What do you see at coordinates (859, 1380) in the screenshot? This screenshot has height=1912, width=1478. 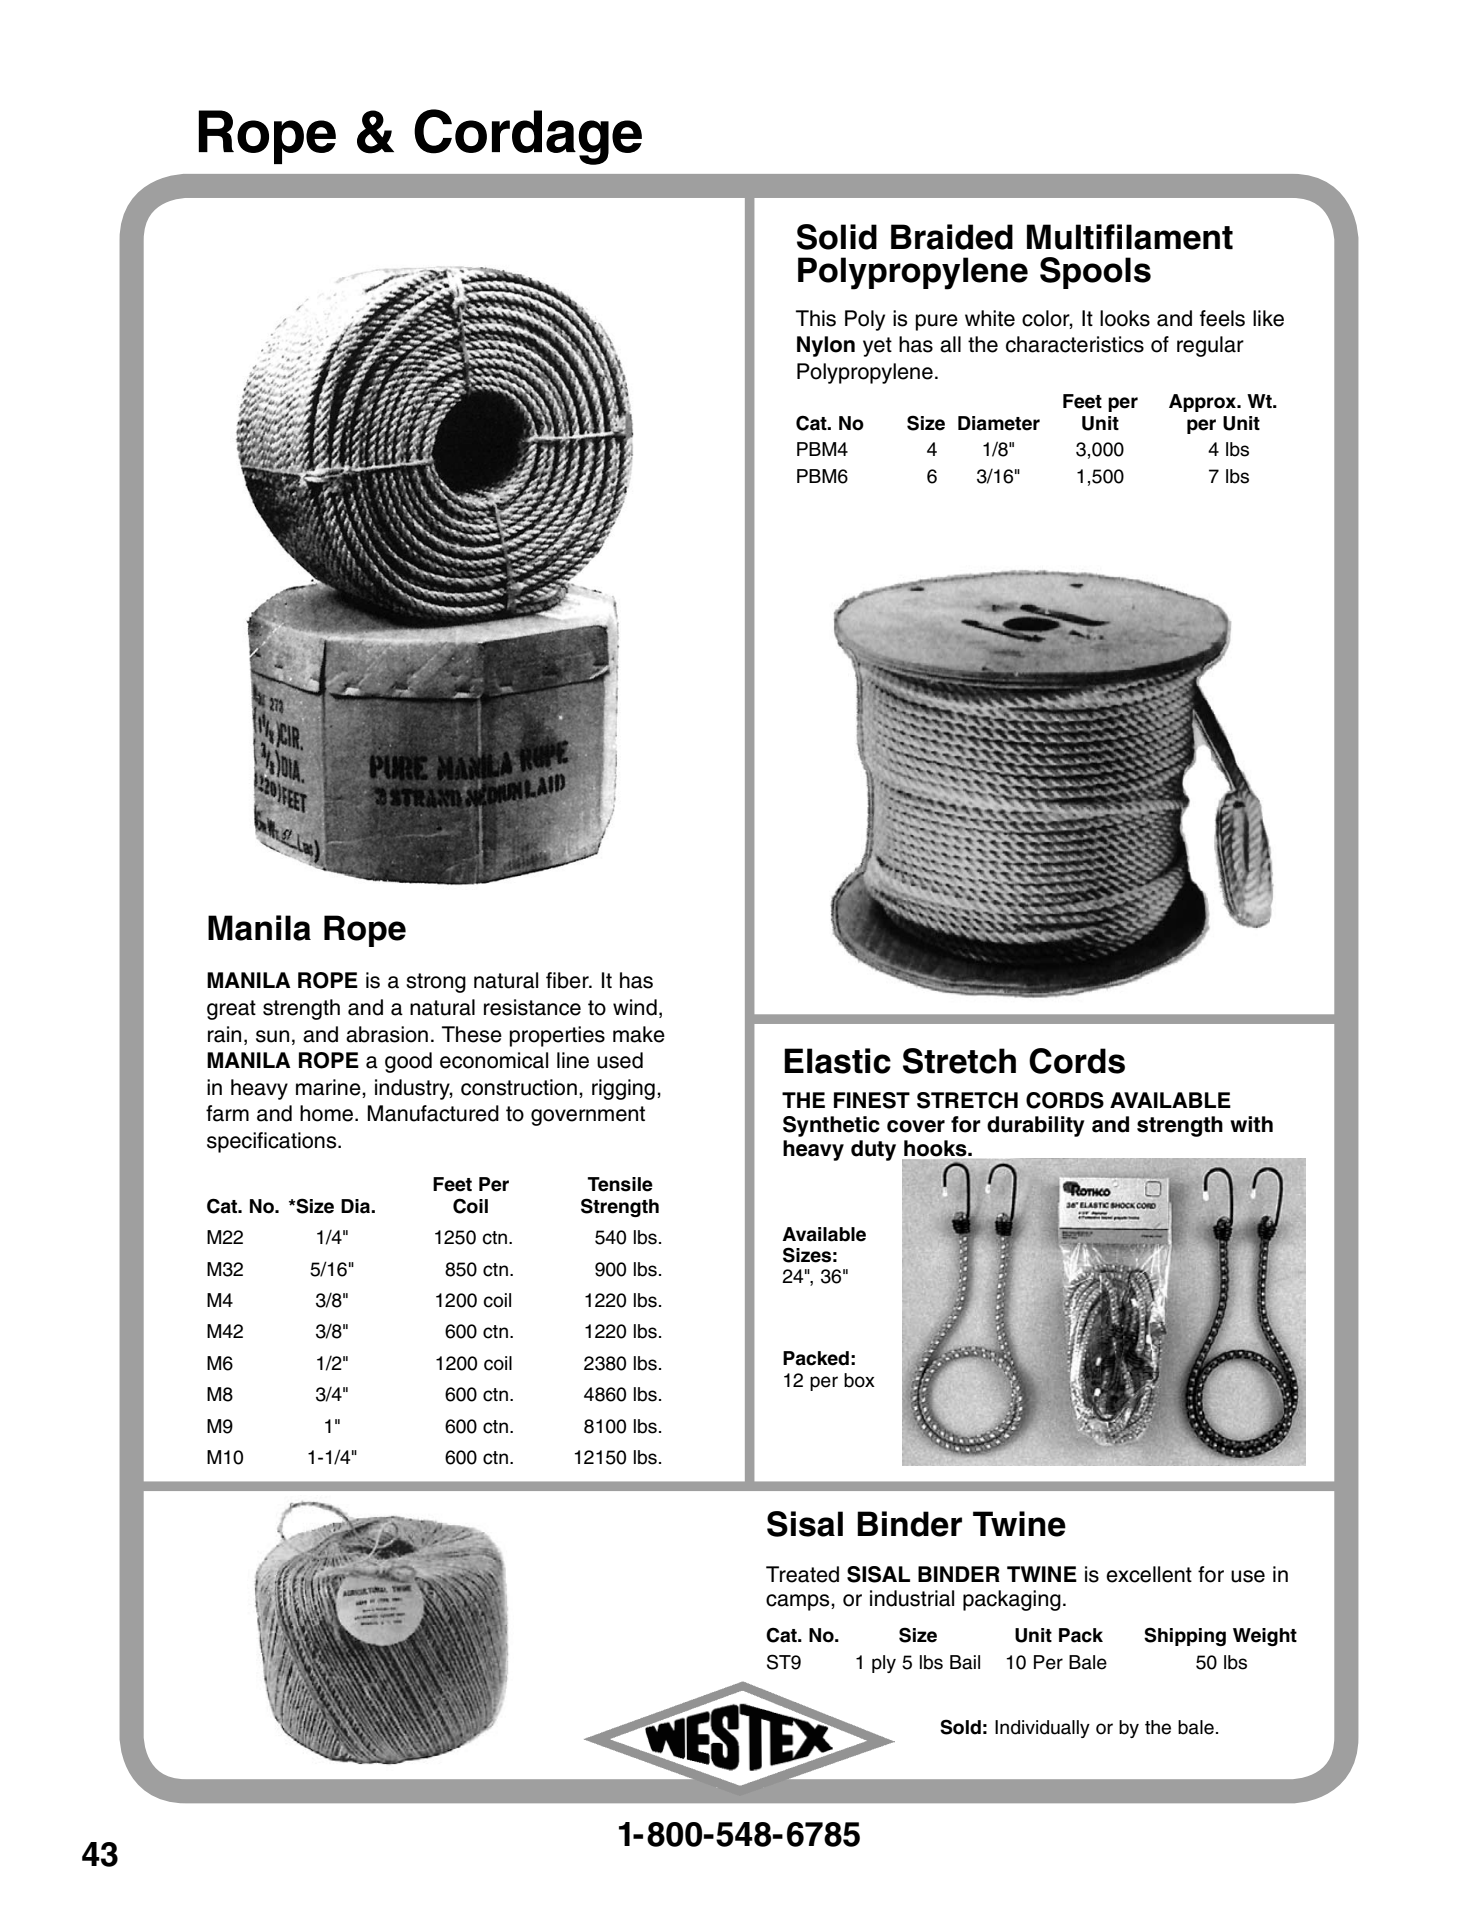 I see `box` at bounding box center [859, 1380].
